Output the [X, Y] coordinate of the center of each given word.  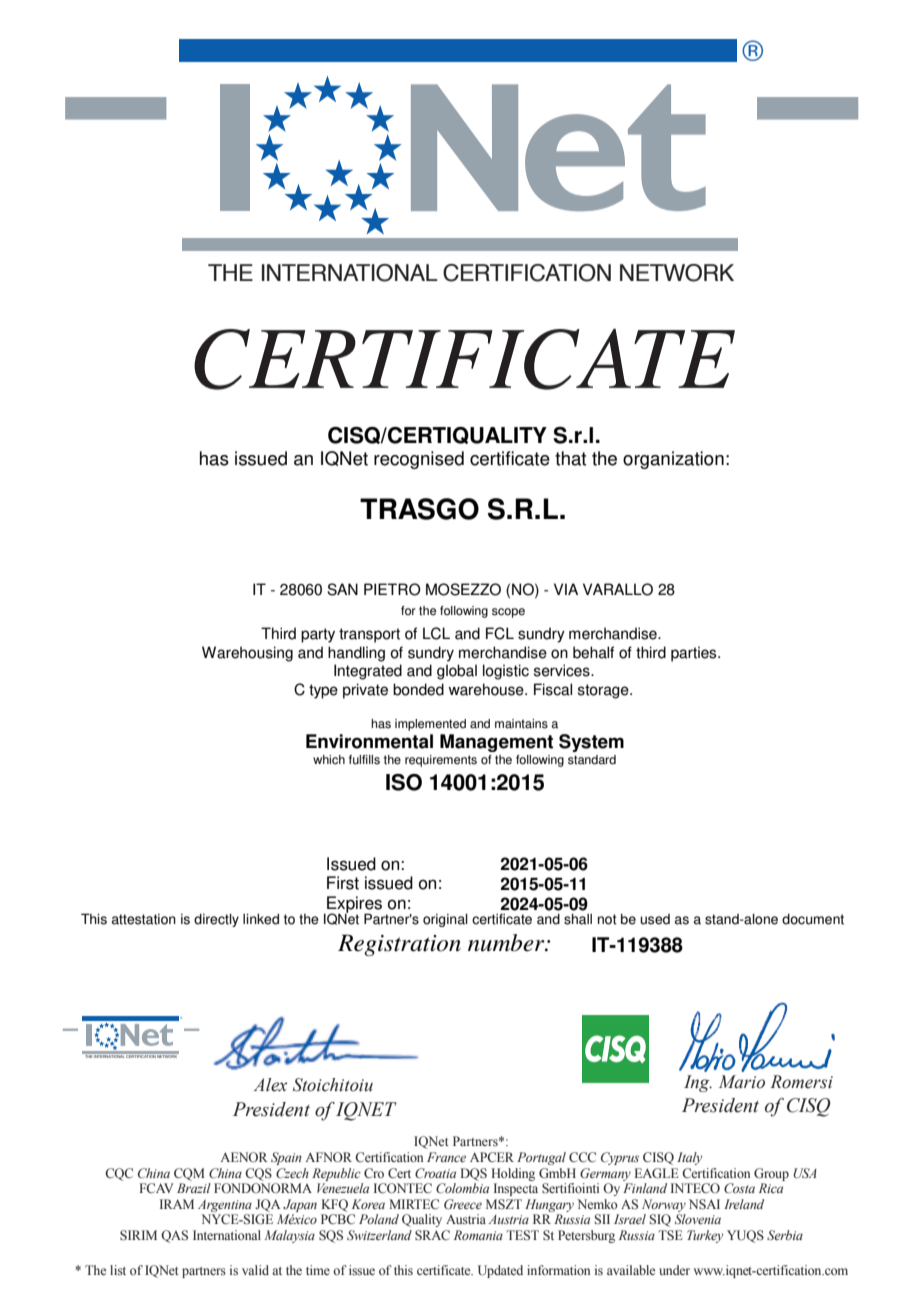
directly [216, 920]
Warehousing [247, 654]
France [446, 1157]
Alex [270, 1085]
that [570, 458]
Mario [742, 1082]
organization [673, 460]
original [445, 920]
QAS [174, 1236]
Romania [478, 1235]
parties [695, 654]
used [655, 919]
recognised [419, 460]
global [457, 672]
